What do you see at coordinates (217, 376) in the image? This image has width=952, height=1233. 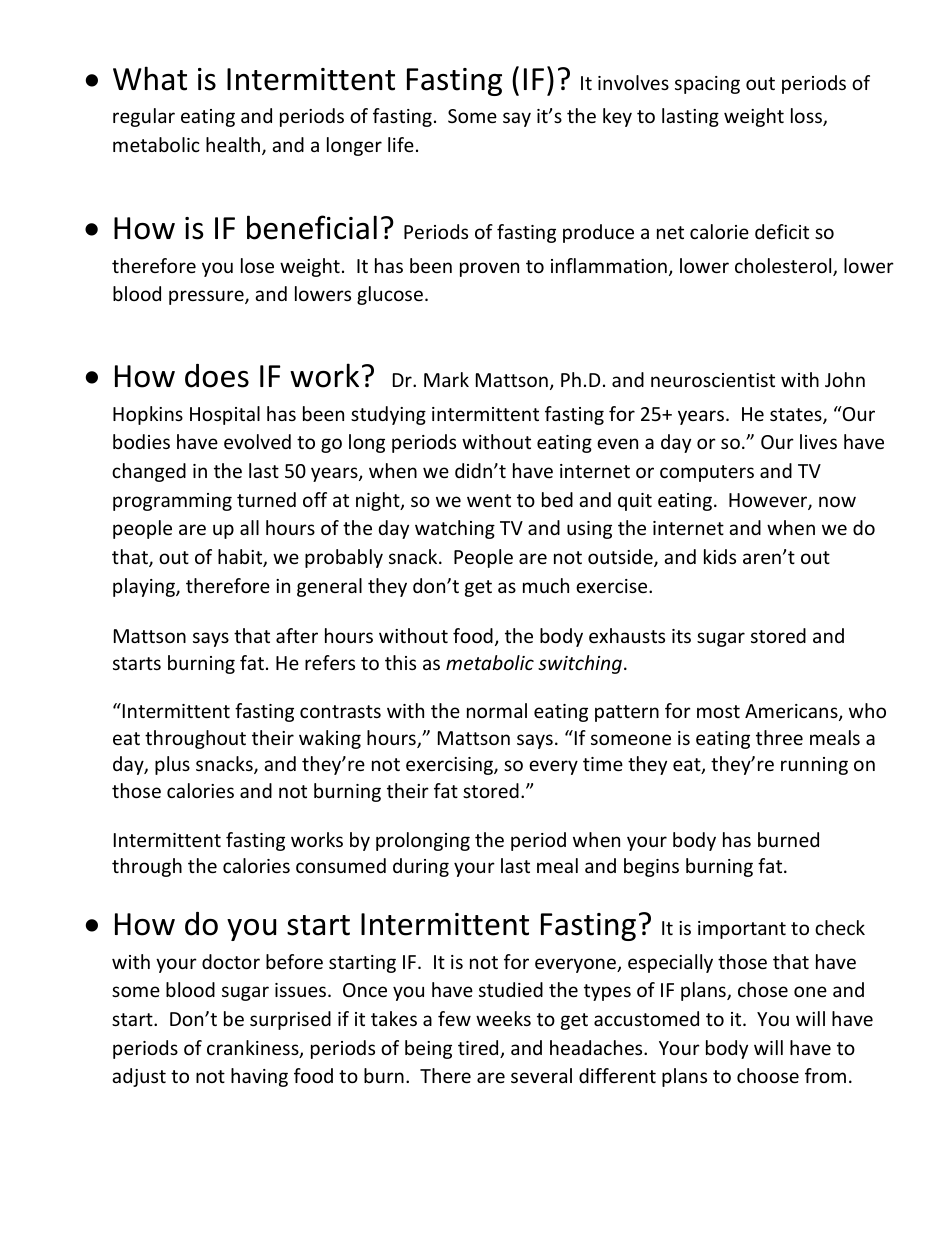 I see `does` at bounding box center [217, 376].
